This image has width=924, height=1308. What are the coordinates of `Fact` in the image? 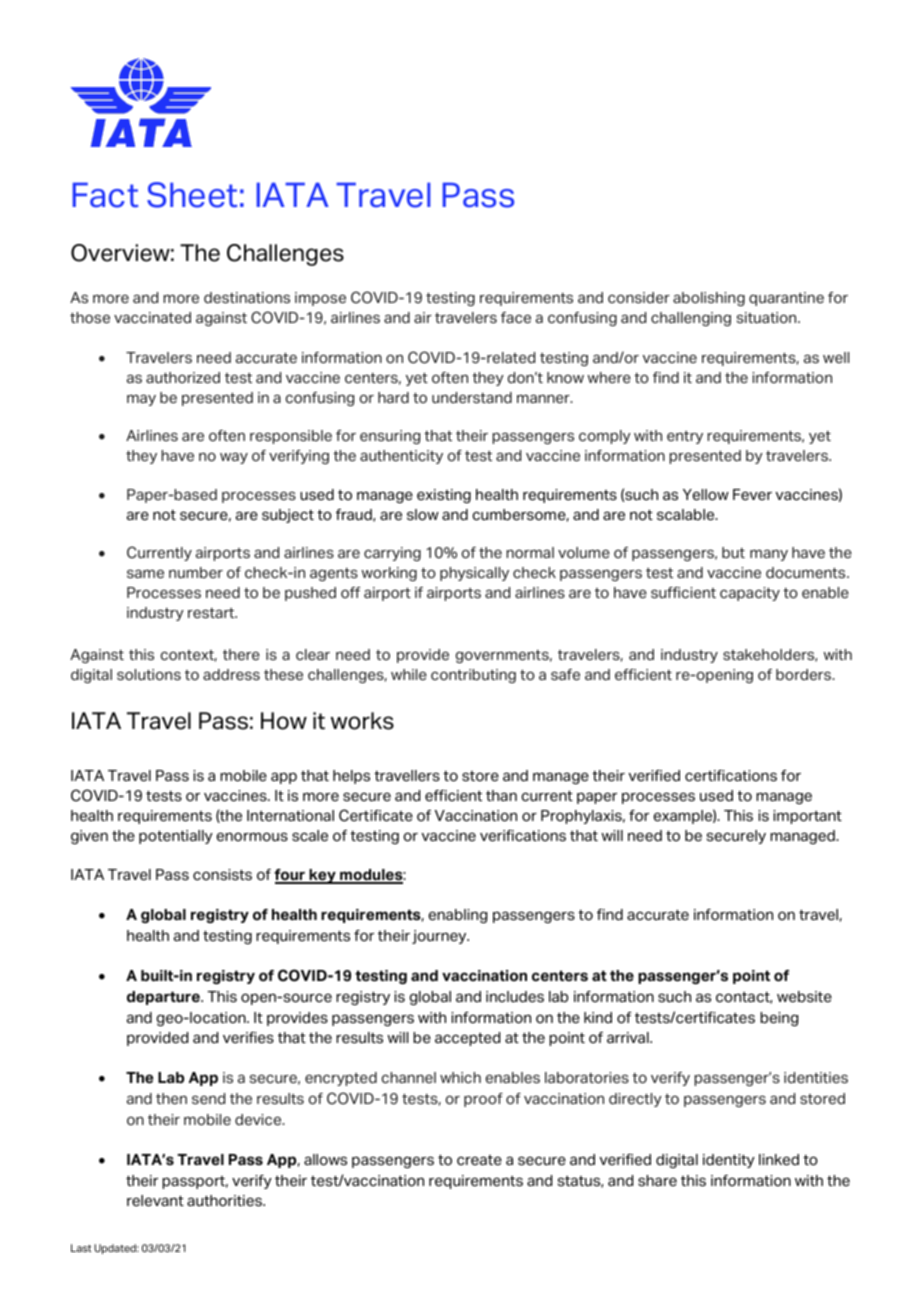 It's located at (106, 195).
